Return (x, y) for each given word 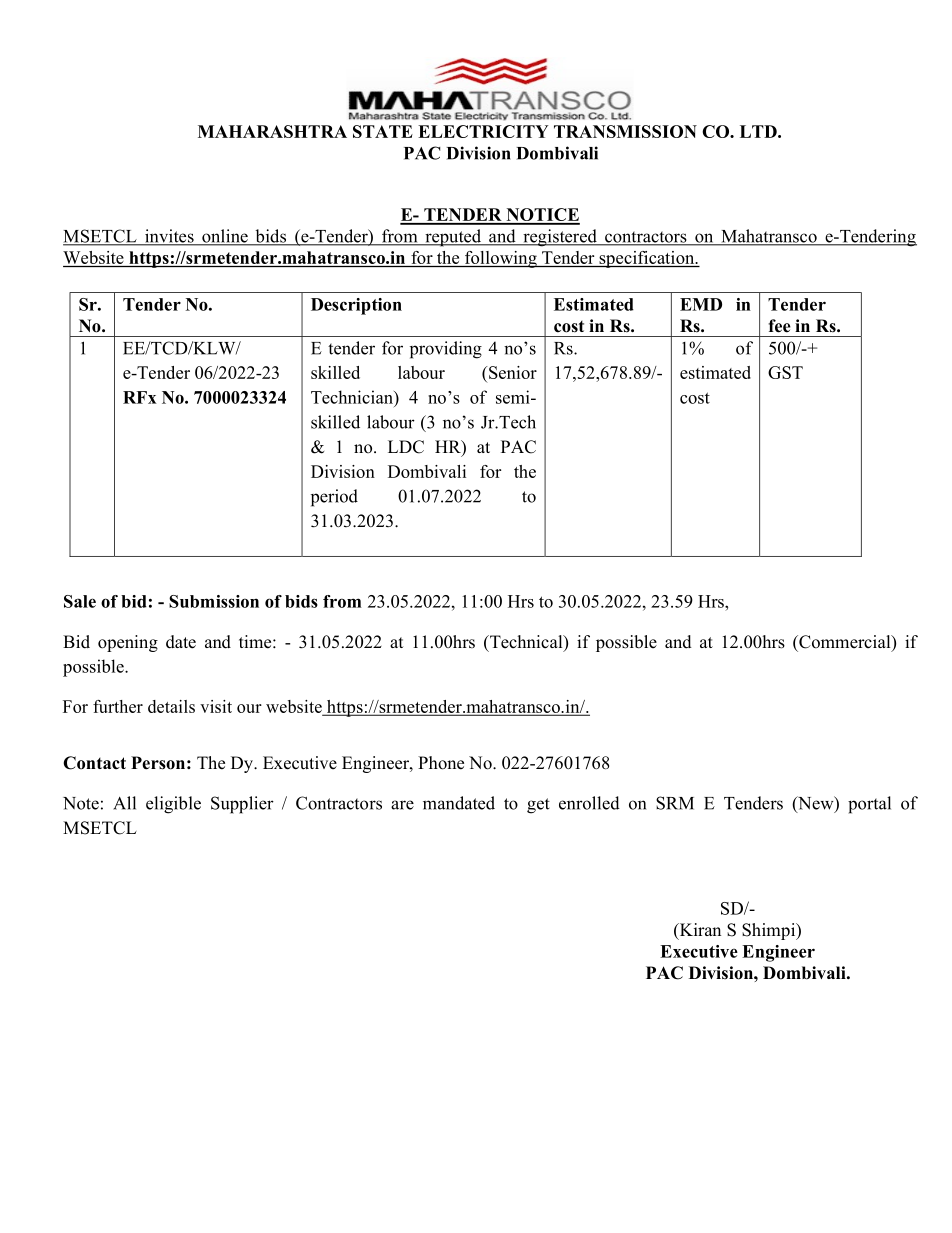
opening (128, 643)
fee (779, 326)
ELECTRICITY (483, 131)
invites (169, 237)
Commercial (845, 643)
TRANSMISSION (625, 131)
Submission (214, 601)
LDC (406, 447)
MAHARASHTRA (272, 131)
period (334, 498)
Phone (441, 763)
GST (785, 372)
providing (446, 350)
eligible (173, 805)
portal (869, 805)
